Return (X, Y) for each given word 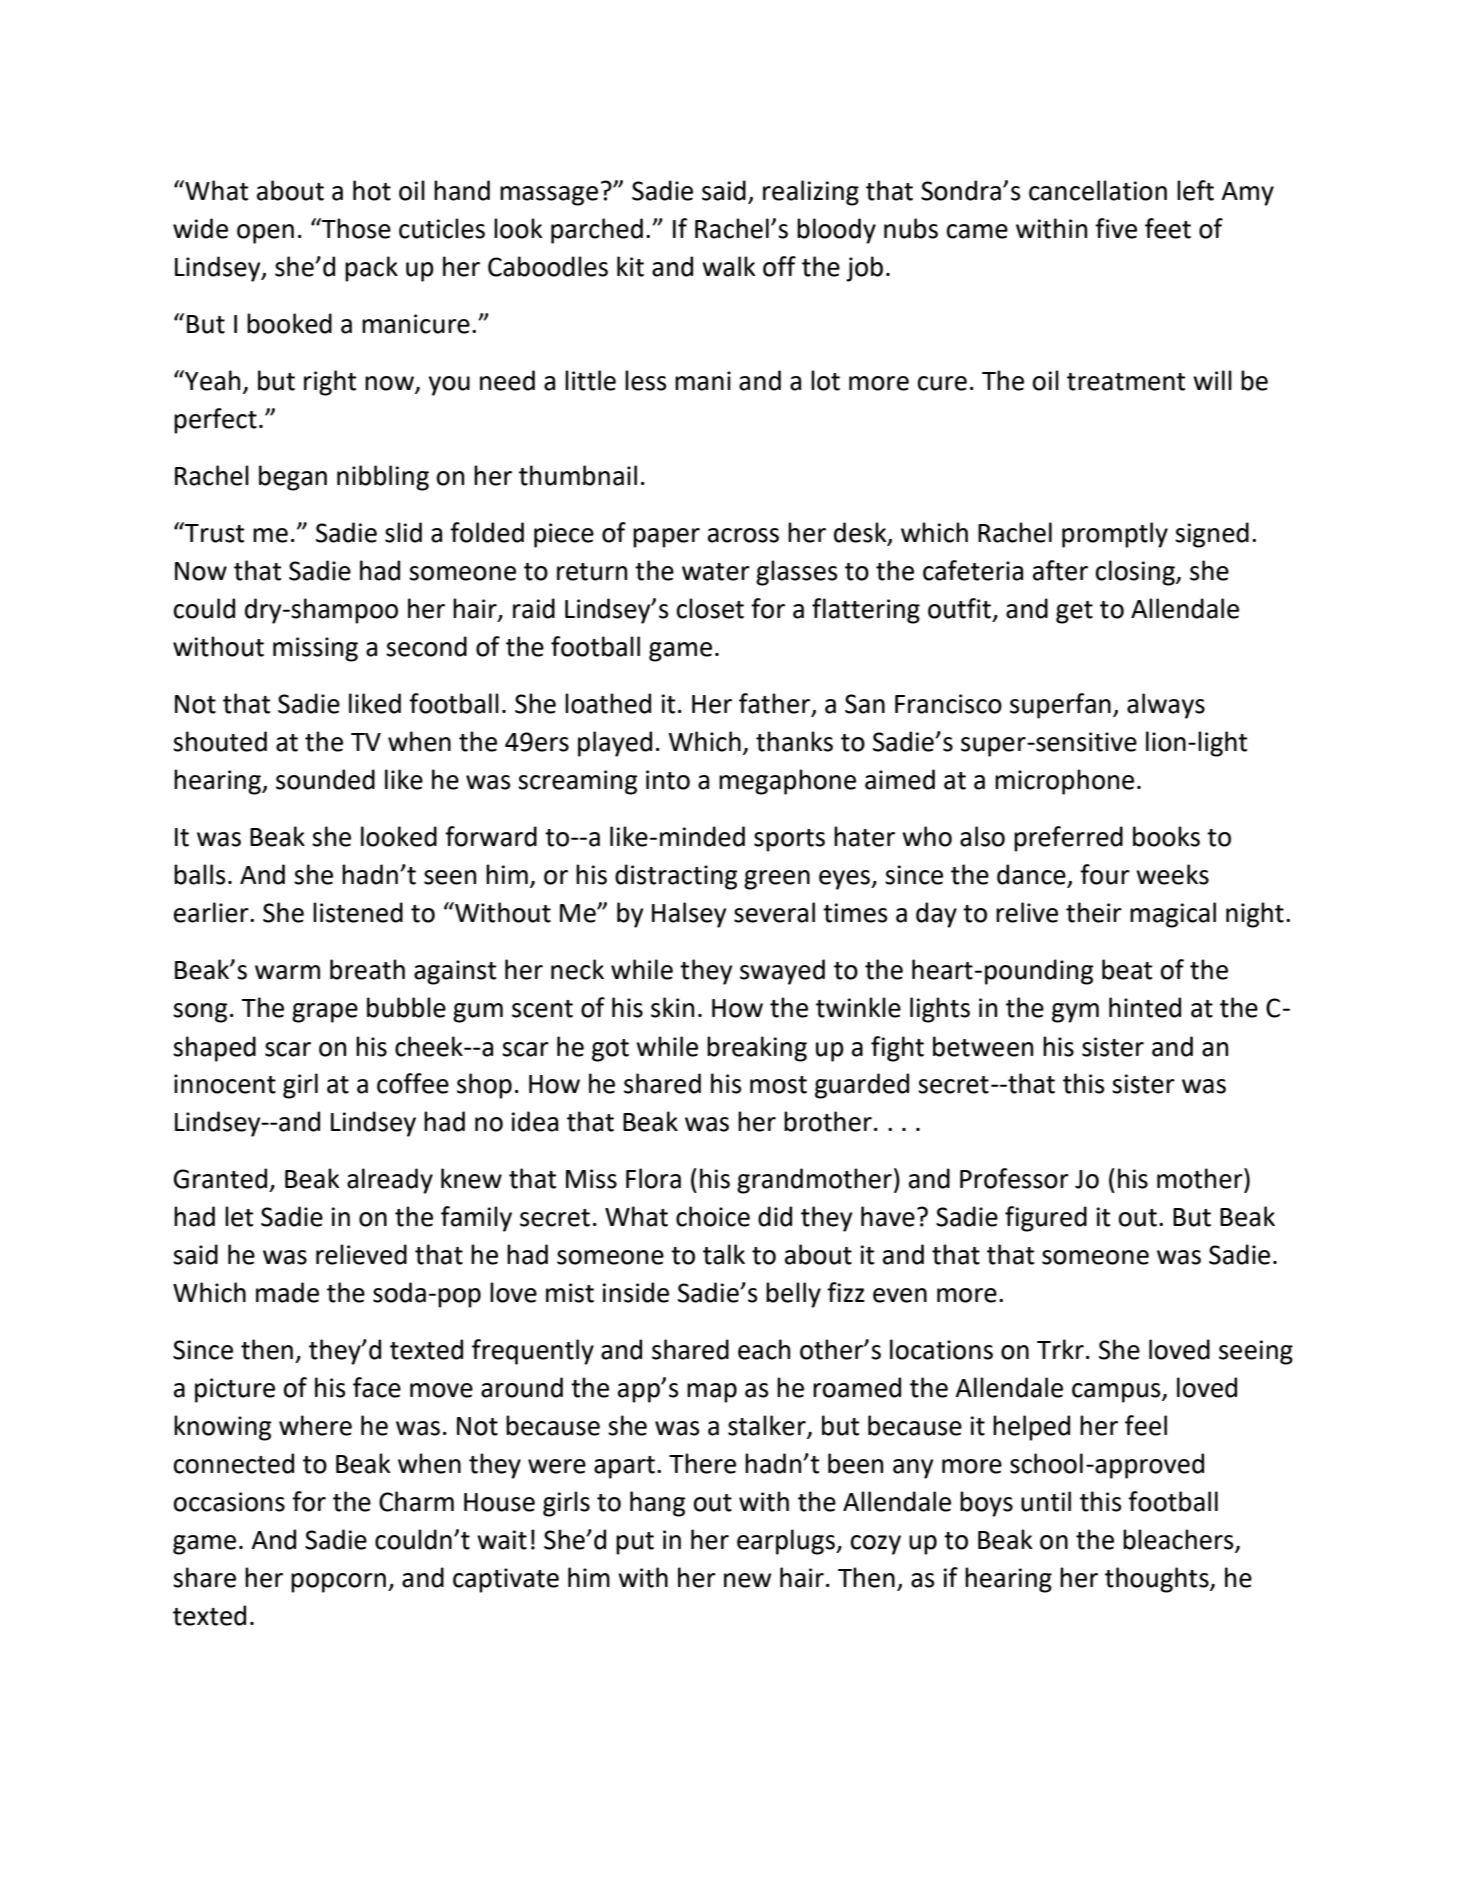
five (1116, 228)
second (426, 646)
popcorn (338, 1583)
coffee (413, 1083)
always (1166, 706)
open (265, 234)
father (776, 704)
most (778, 1085)
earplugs (787, 1542)
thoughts (1158, 1580)
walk (729, 266)
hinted (1145, 1007)
